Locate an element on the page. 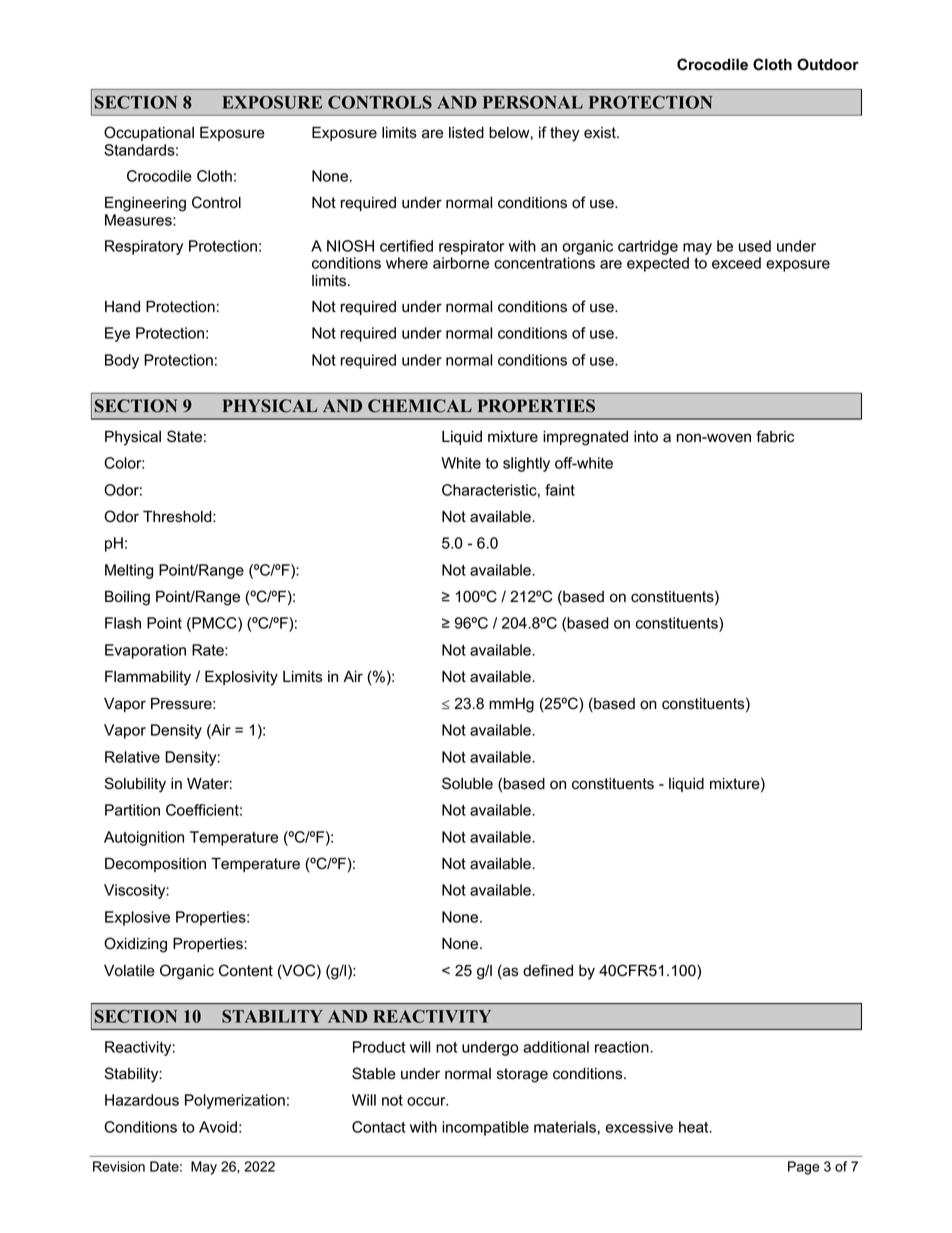  Soluble is located at coordinates (467, 783).
